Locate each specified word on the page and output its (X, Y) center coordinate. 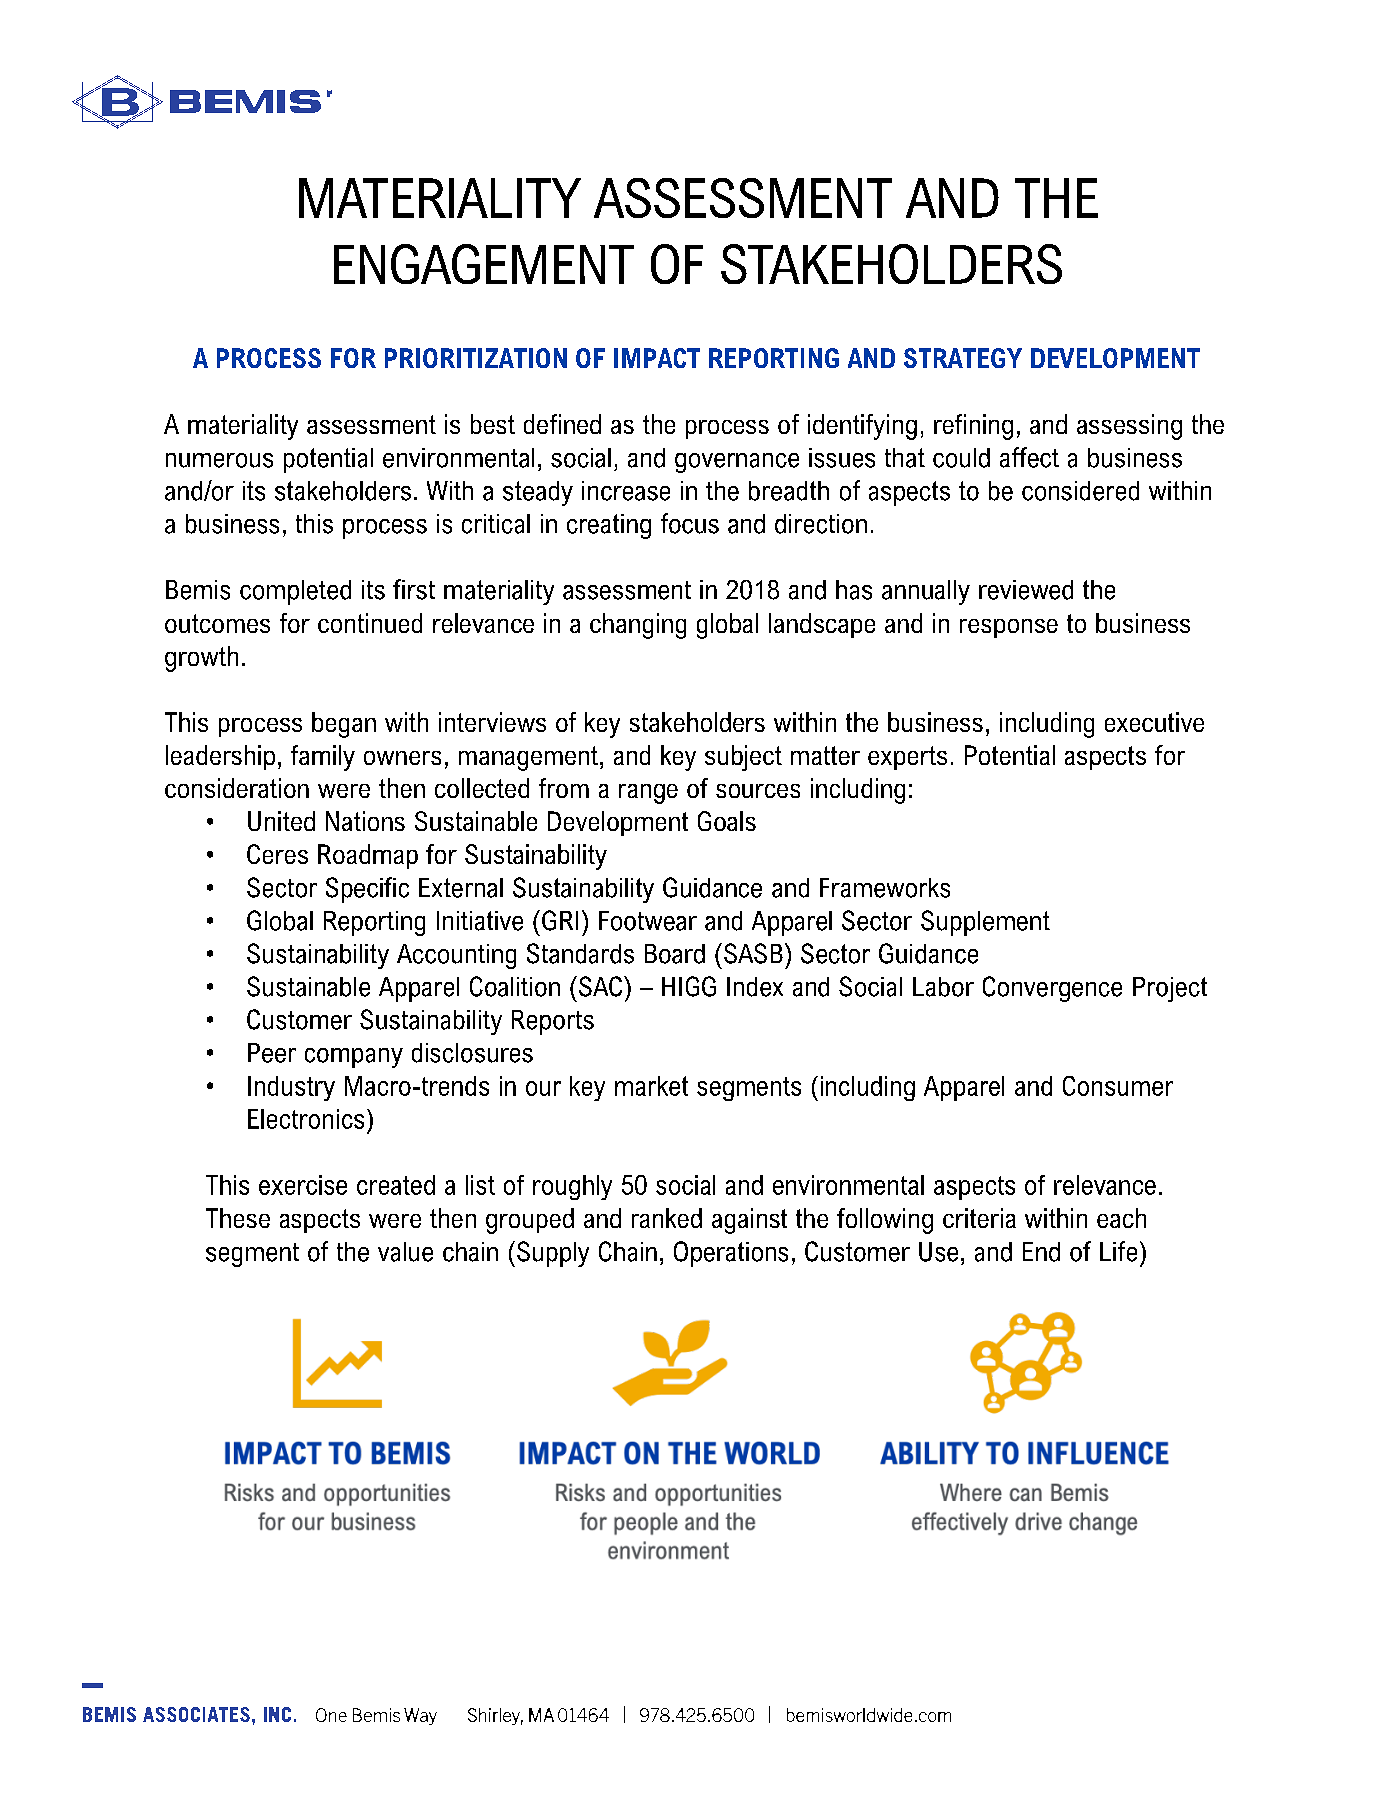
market (651, 1086)
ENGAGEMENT (484, 264)
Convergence (1052, 989)
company (354, 1058)
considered (1080, 491)
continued (370, 623)
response (1009, 628)
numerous (219, 460)
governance (737, 463)
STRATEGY (963, 358)
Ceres (277, 854)
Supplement (985, 923)
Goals (727, 821)
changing (638, 626)
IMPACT (657, 358)
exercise (303, 1185)
